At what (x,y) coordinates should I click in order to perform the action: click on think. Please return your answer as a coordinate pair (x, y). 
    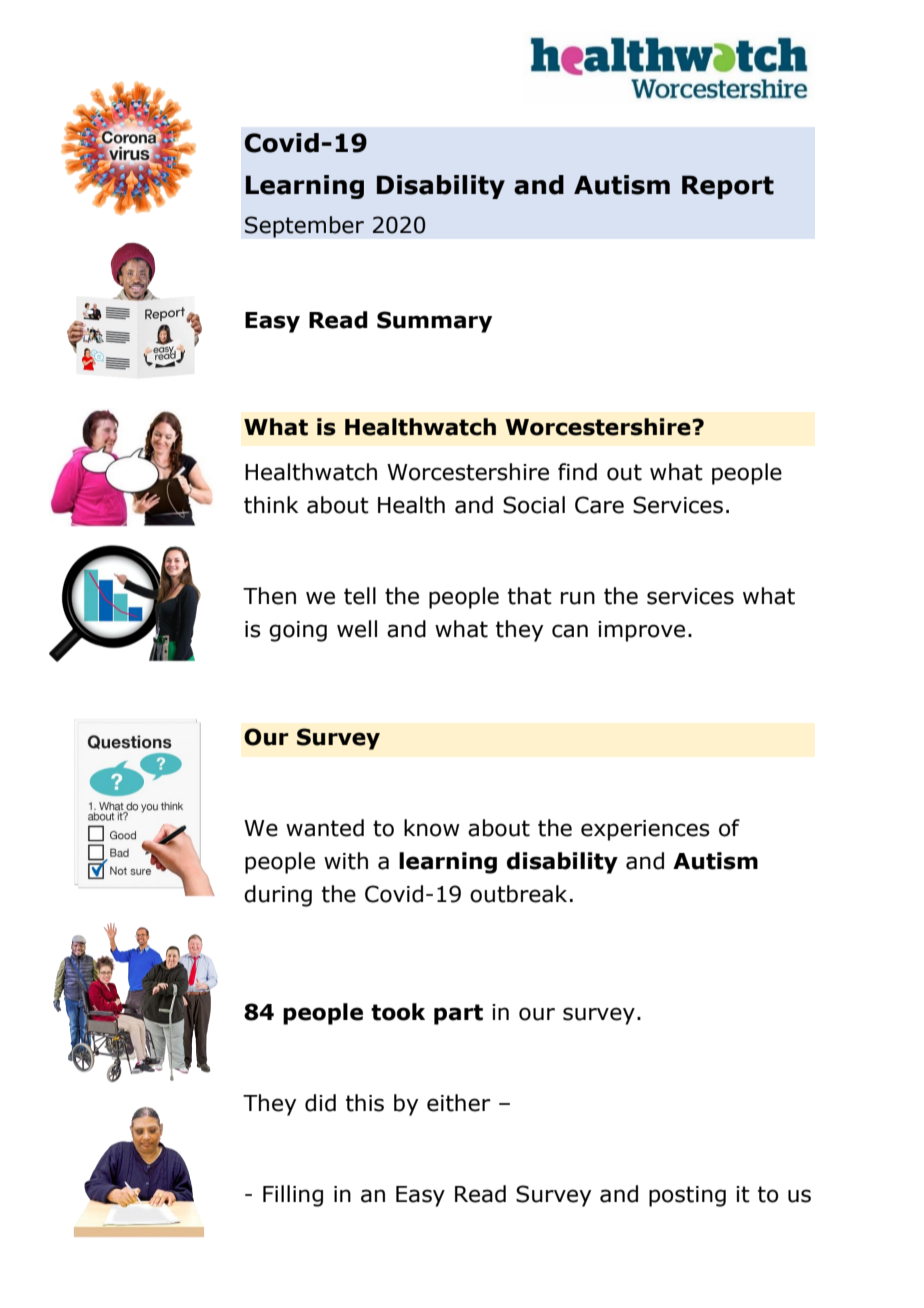
    Looking at the image, I should click on (271, 505).
